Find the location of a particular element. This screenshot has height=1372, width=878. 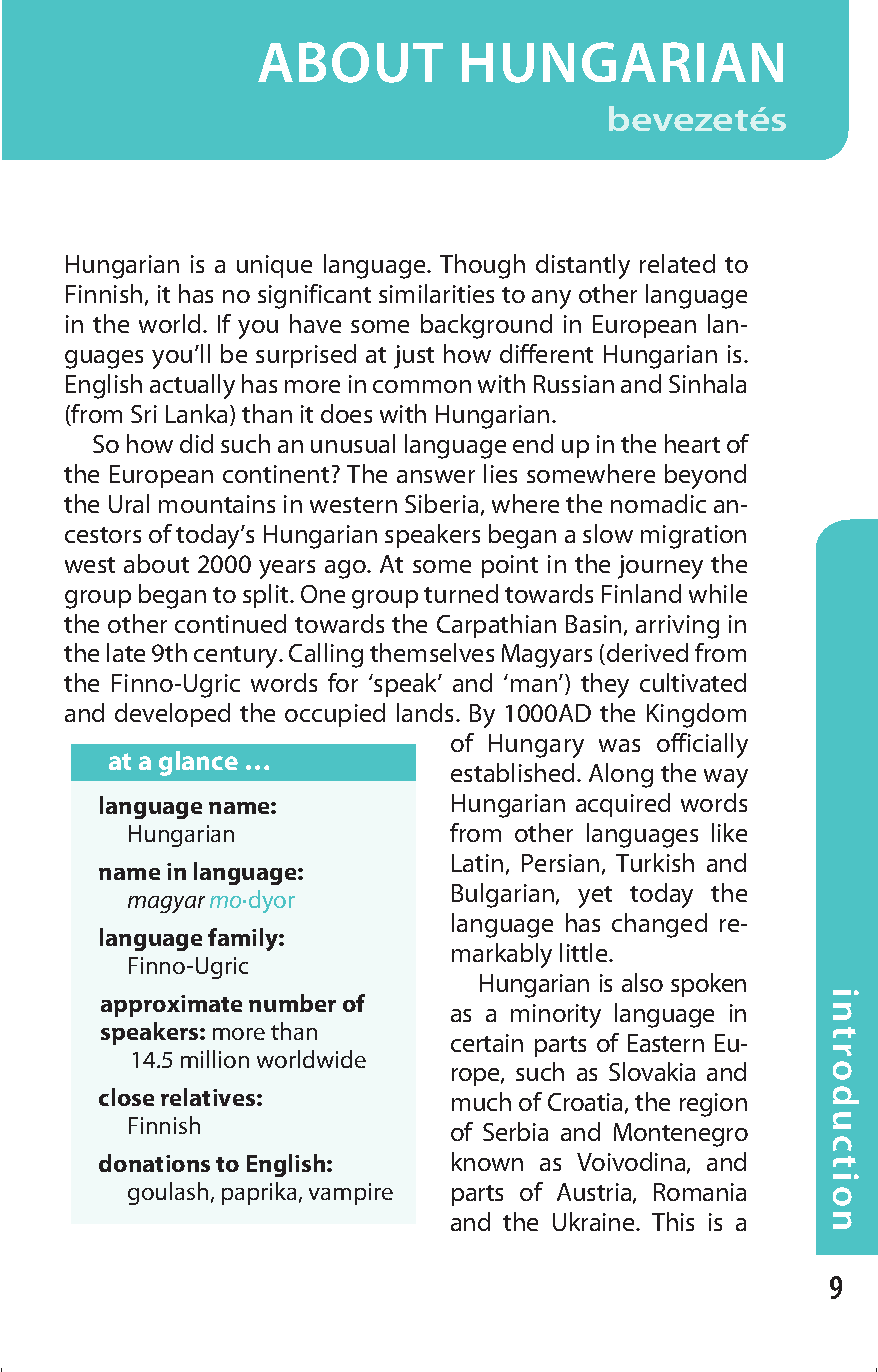

certain is located at coordinates (487, 1043).
